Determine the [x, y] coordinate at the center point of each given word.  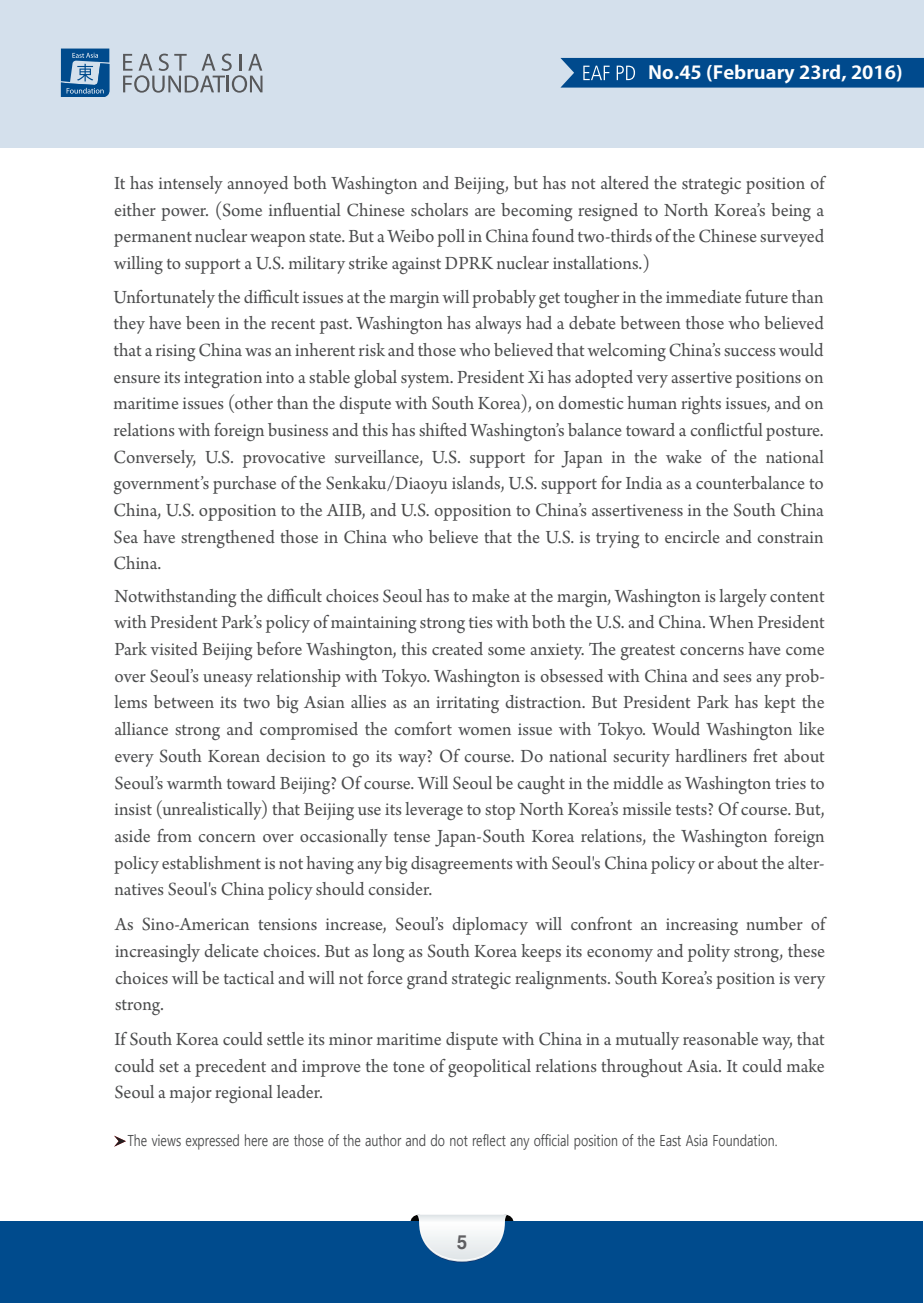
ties [481, 622]
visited [174, 648]
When [731, 621]
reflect [489, 1140]
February [754, 73]
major [191, 1094]
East [670, 1140]
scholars [439, 209]
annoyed [257, 185]
